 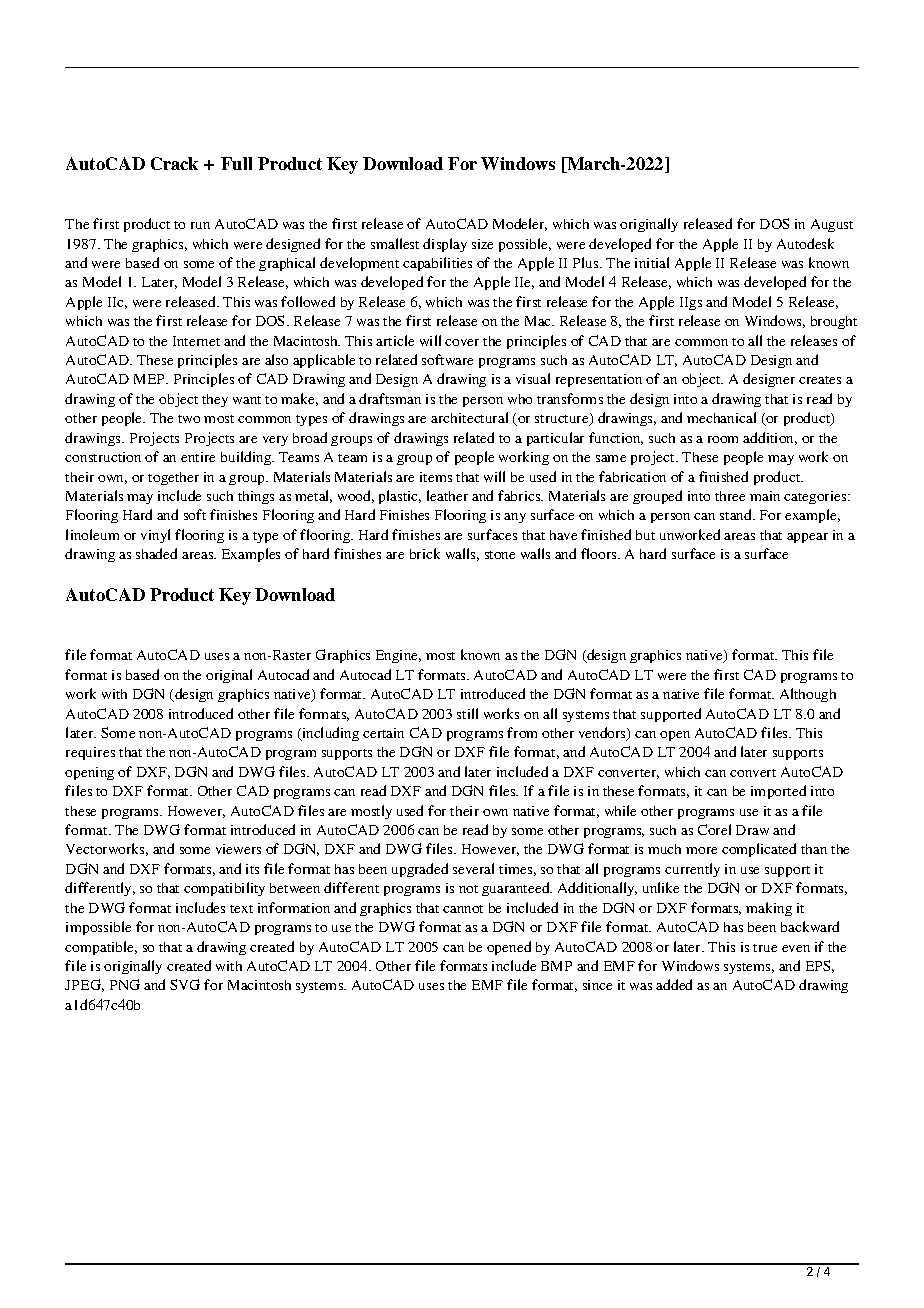 I want to click on shaded, so click(x=156, y=553).
